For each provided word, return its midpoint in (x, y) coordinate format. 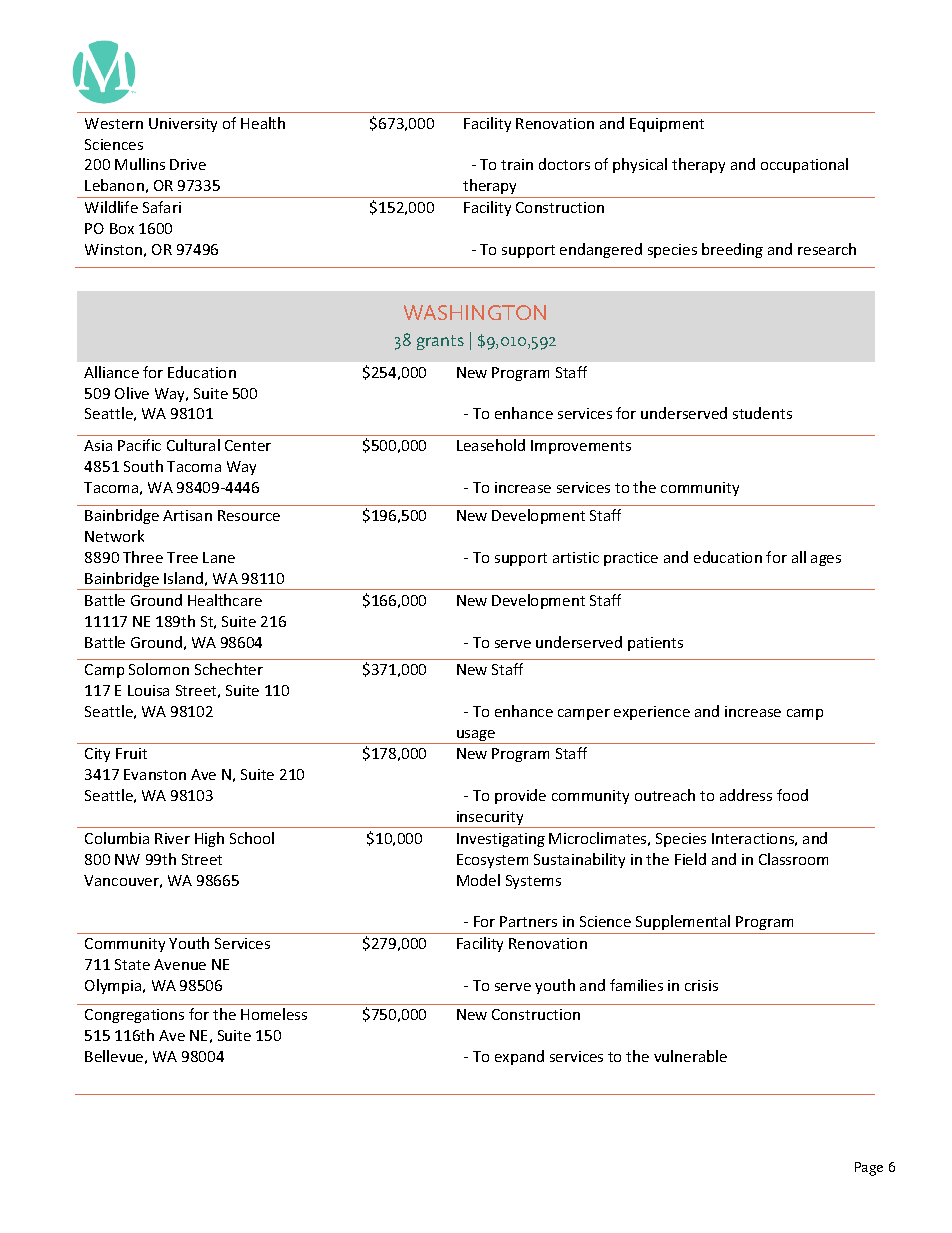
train (517, 164)
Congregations (134, 1016)
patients (655, 644)
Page (869, 1169)
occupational (804, 165)
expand (519, 1057)
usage (476, 737)
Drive (188, 164)
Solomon (159, 669)
